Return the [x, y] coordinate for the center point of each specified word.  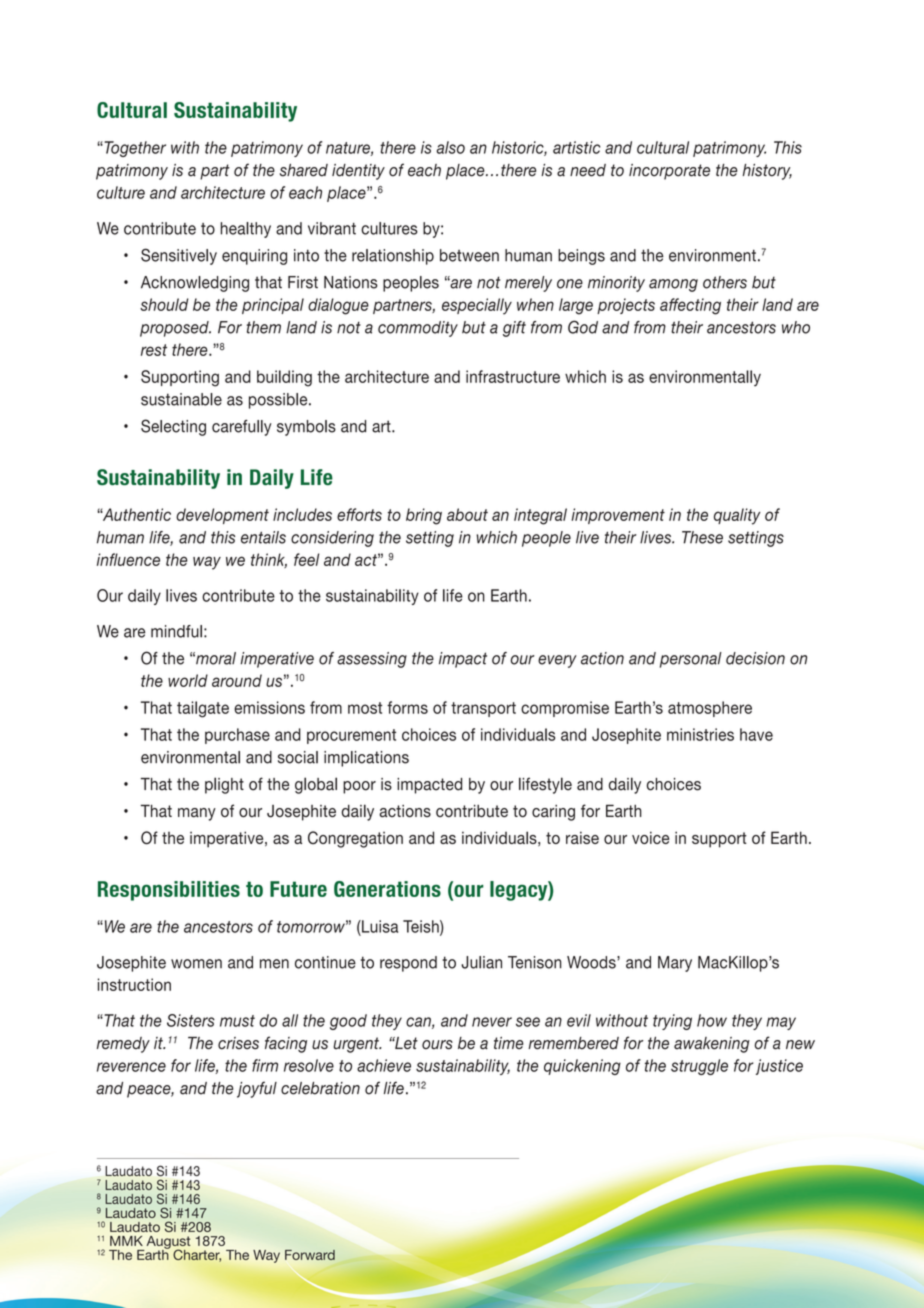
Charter [197, 1255]
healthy [246, 230]
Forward [310, 1255]
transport [483, 709]
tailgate [203, 709]
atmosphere [710, 709]
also [450, 147]
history [767, 172]
